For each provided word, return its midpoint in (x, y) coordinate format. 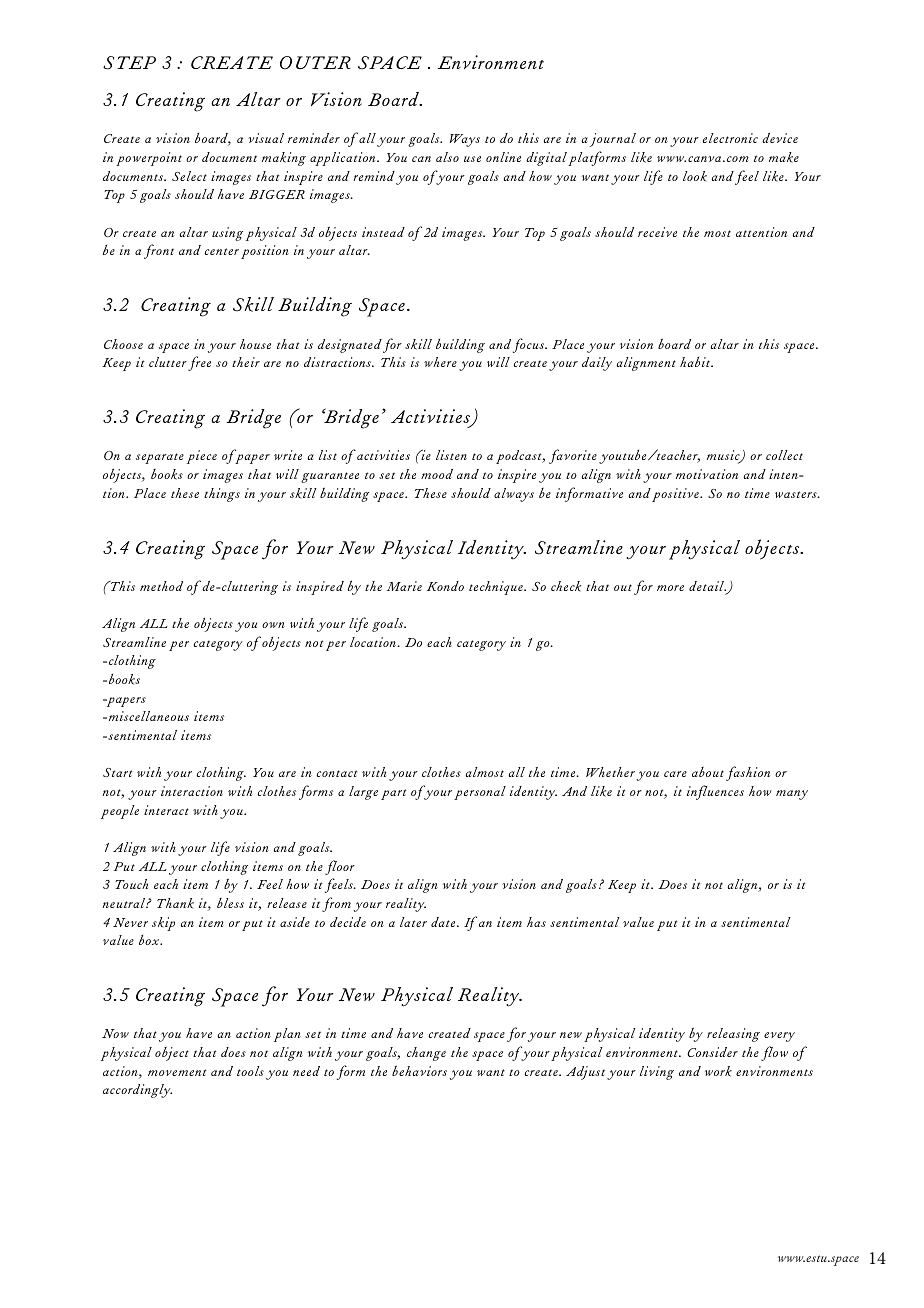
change (426, 1054)
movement (177, 1072)
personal (480, 793)
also (447, 157)
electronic (730, 138)
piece (202, 457)
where (440, 362)
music (724, 456)
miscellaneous (147, 716)
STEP (129, 63)
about (708, 772)
